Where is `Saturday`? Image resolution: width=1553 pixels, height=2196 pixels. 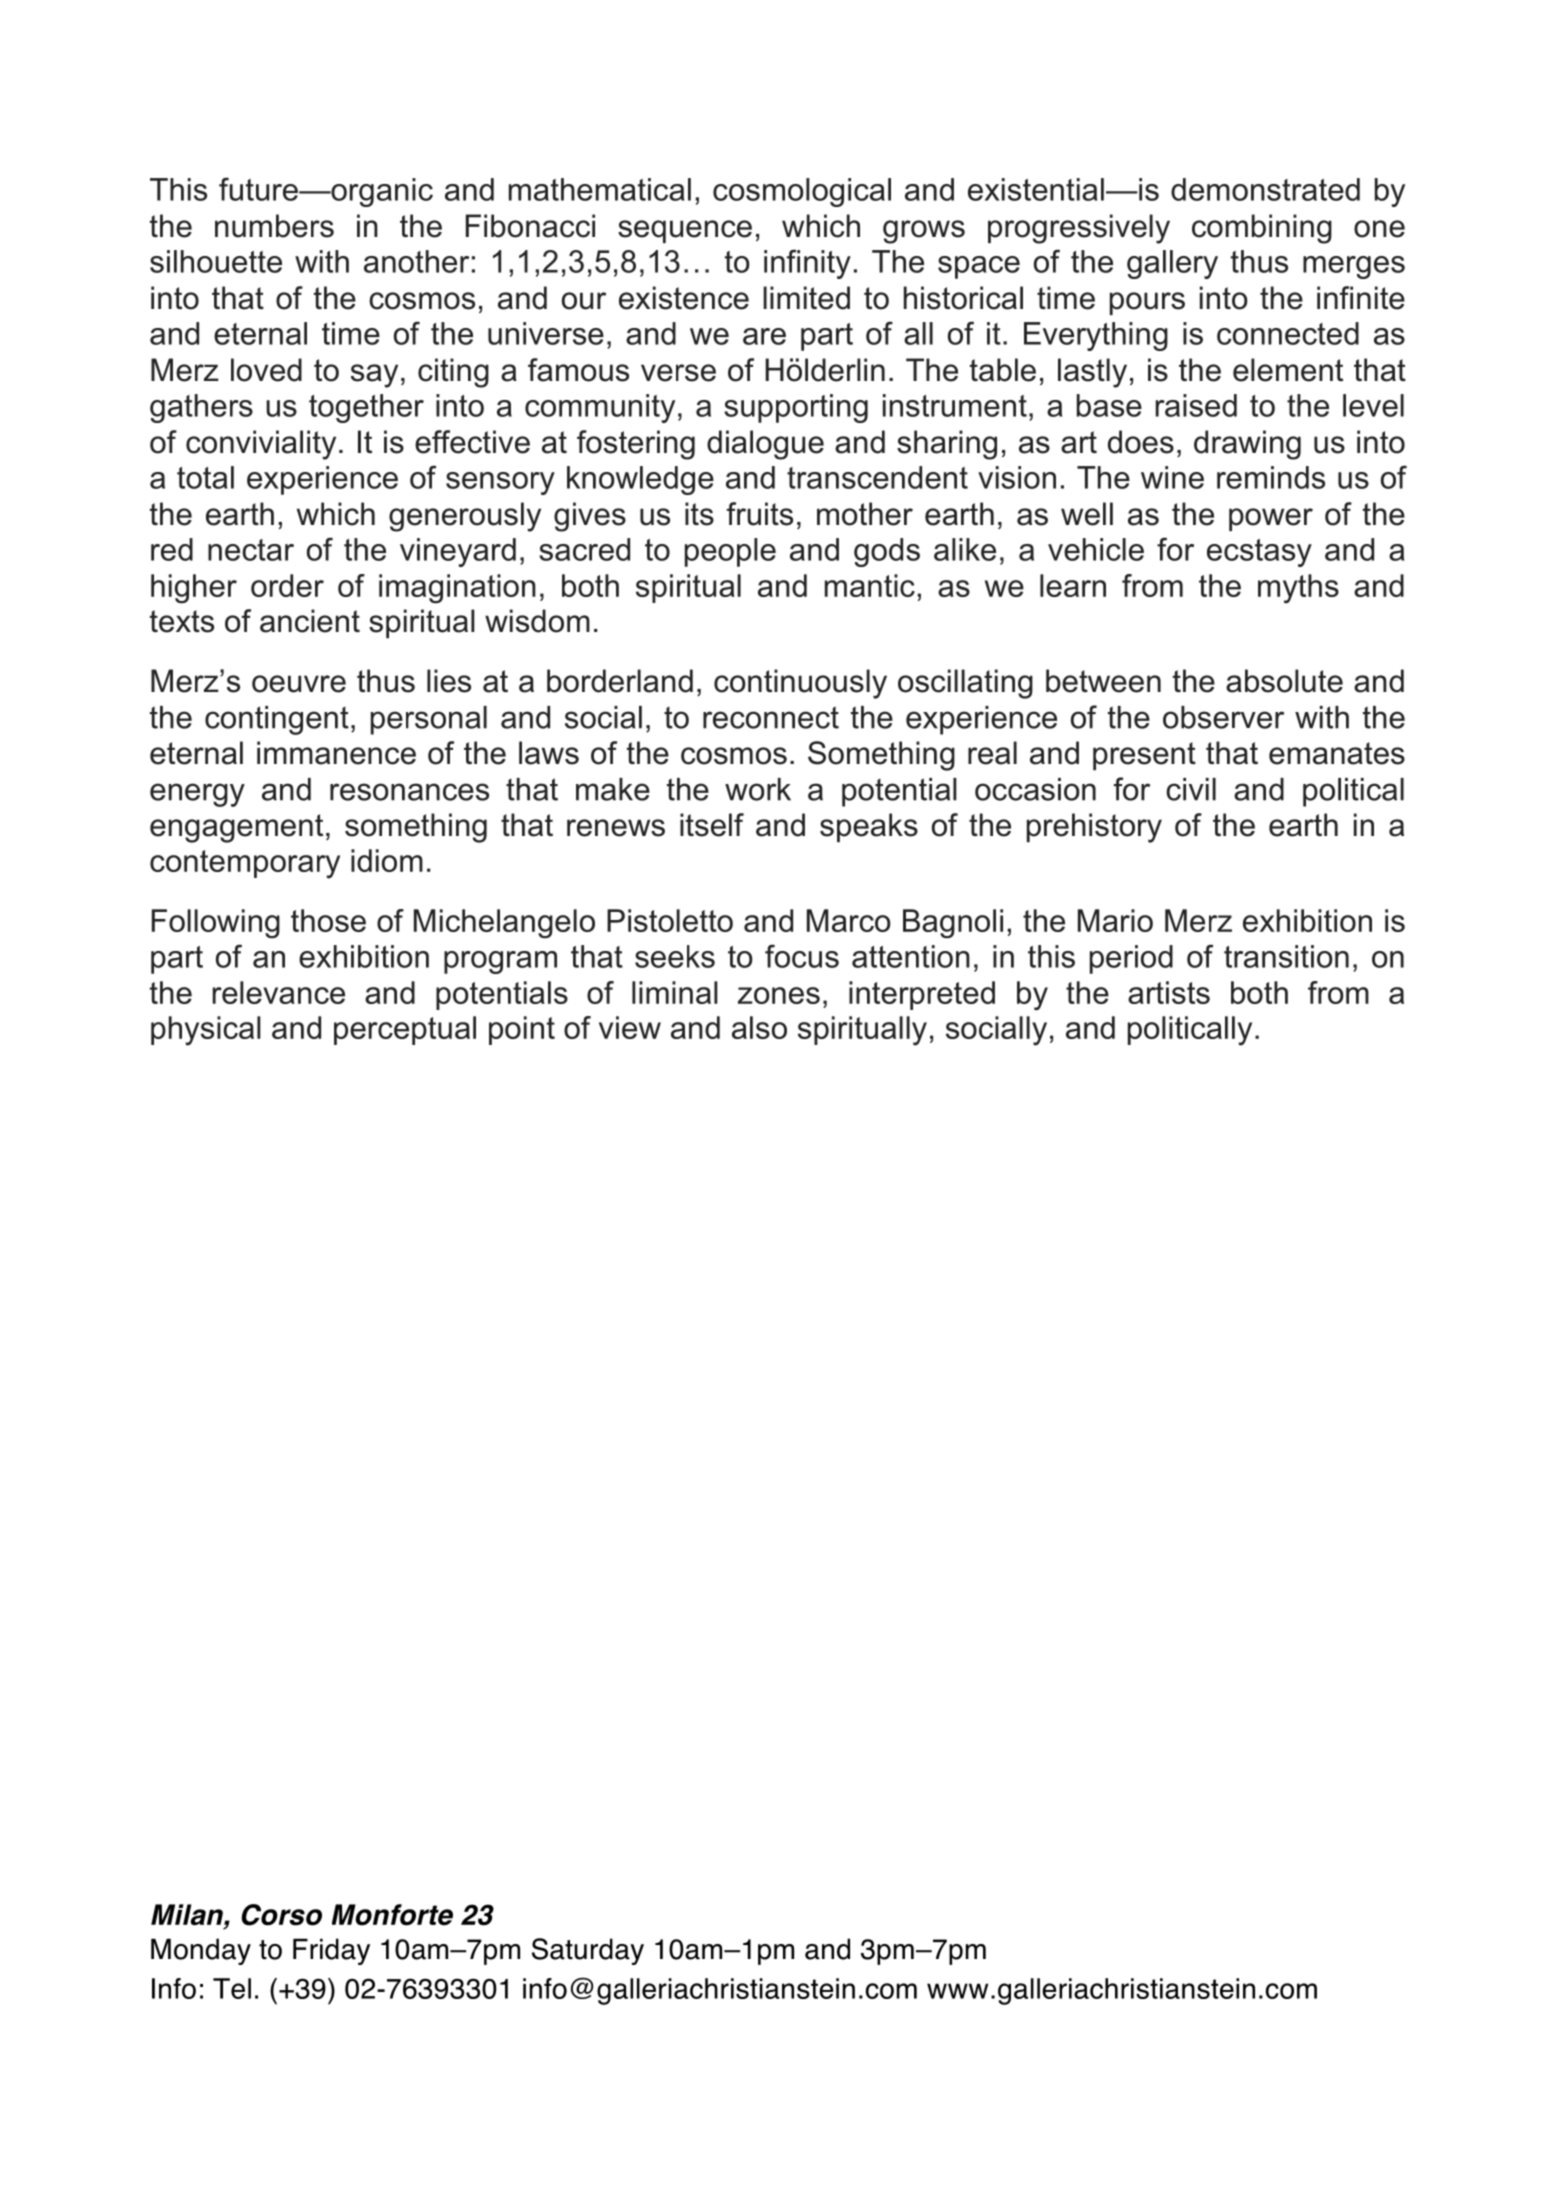 Saturday is located at coordinates (588, 1951).
